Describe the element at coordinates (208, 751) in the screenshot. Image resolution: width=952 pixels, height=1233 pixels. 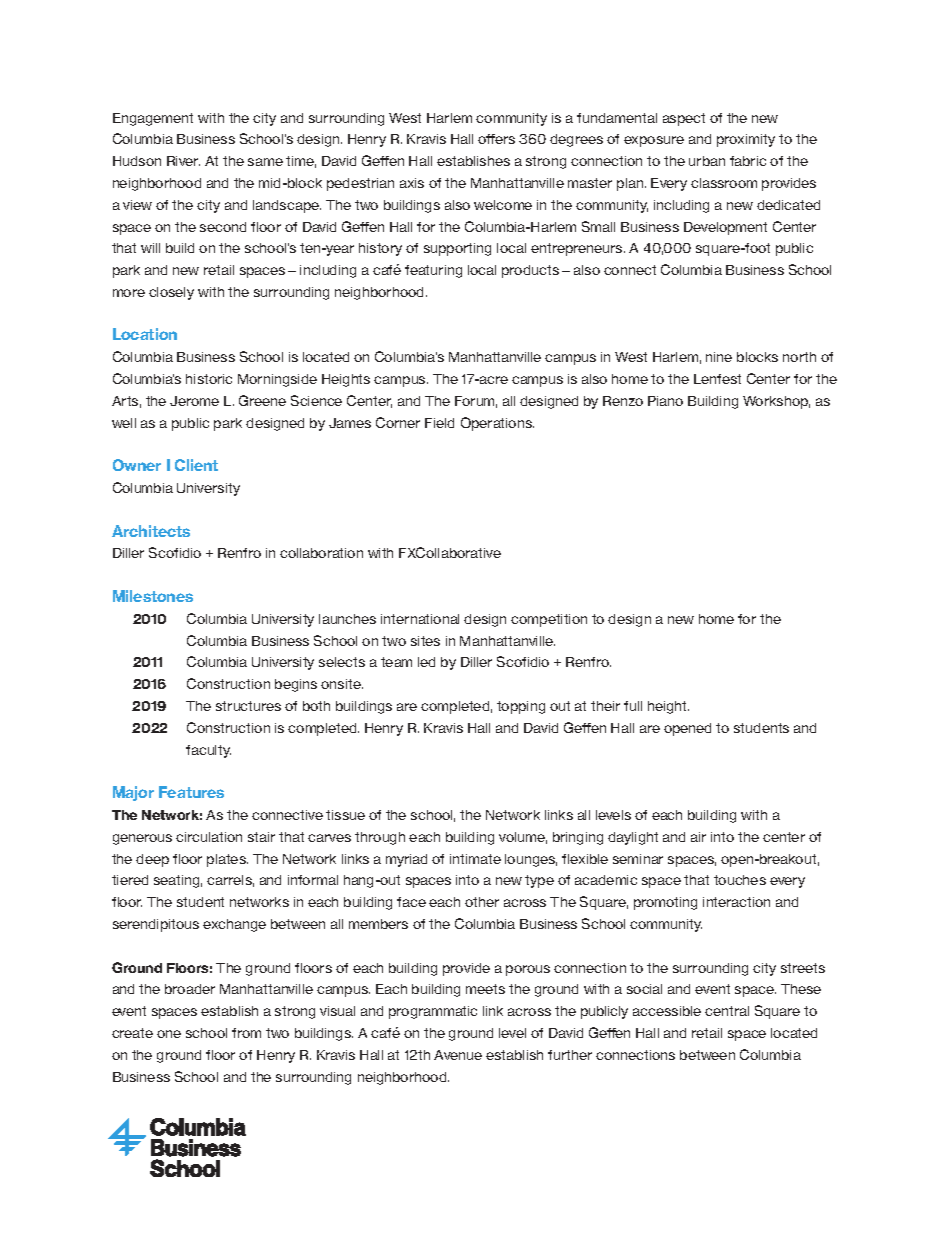
I see `faculty` at that location.
